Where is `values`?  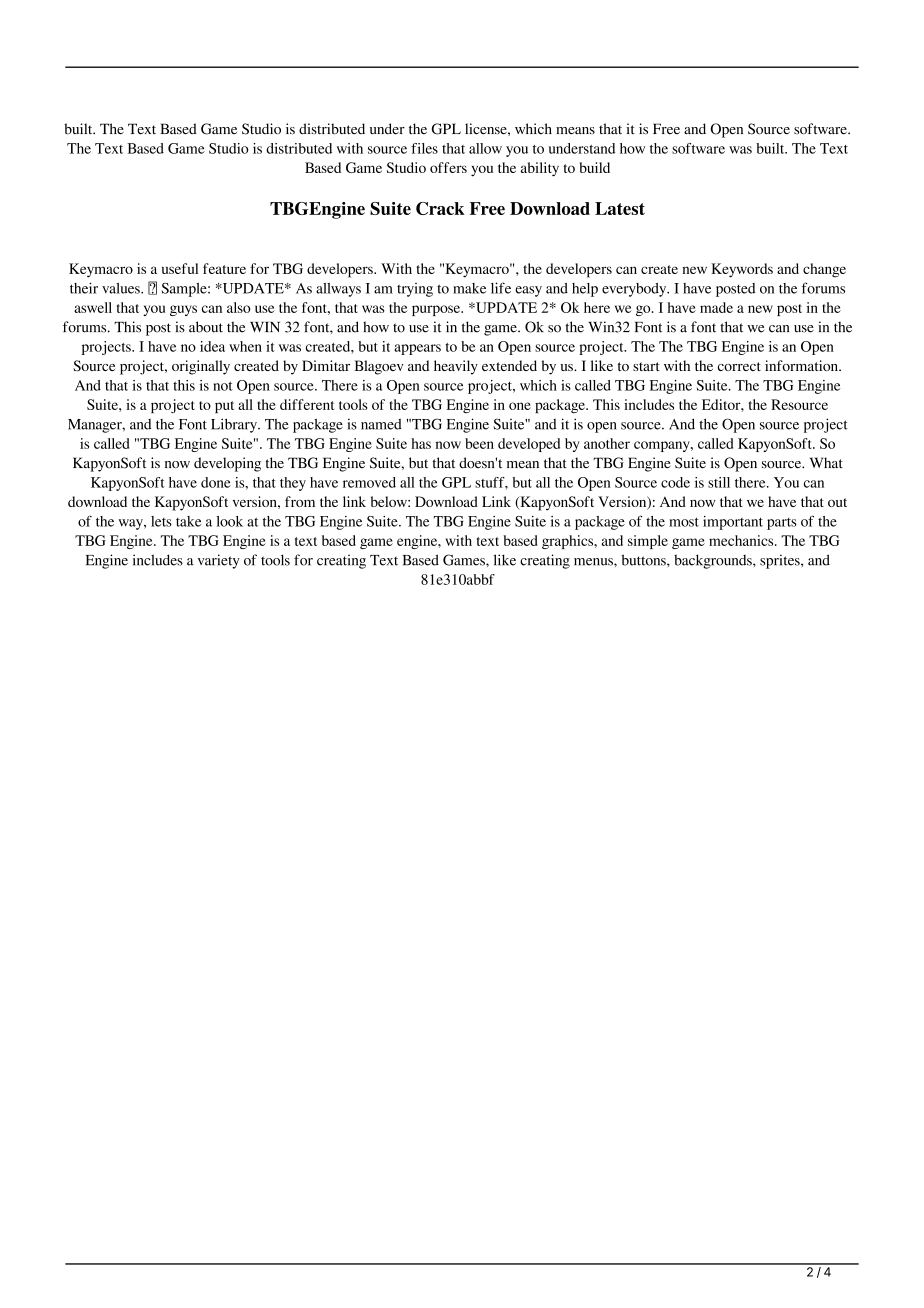 values is located at coordinates (122, 288).
